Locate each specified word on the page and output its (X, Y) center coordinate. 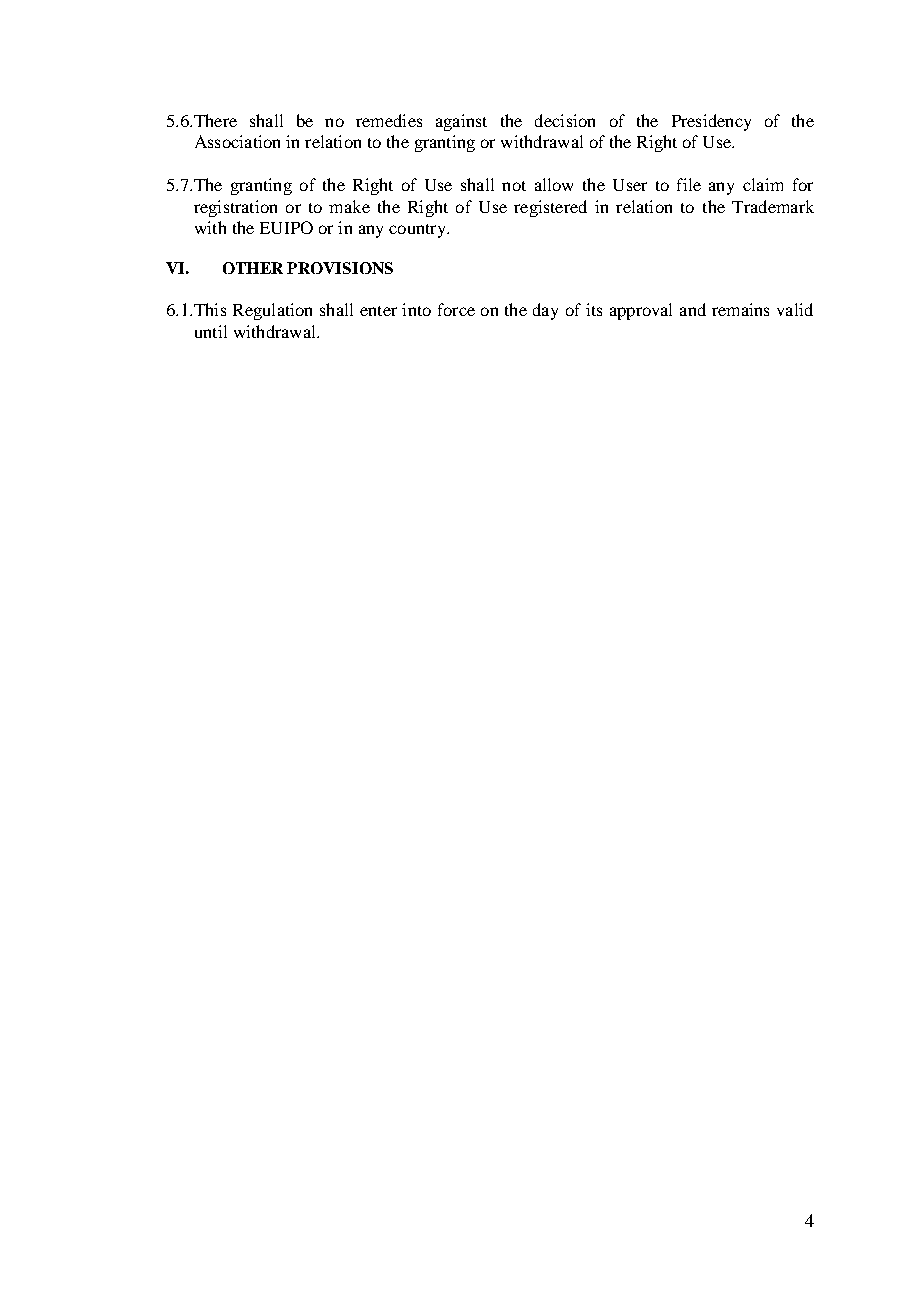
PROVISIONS (340, 268)
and (693, 309)
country (418, 231)
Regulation (272, 311)
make (349, 206)
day (545, 311)
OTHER (253, 268)
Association (237, 141)
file (689, 184)
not (514, 186)
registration (235, 208)
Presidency (711, 122)
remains (740, 309)
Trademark (773, 206)
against (461, 122)
